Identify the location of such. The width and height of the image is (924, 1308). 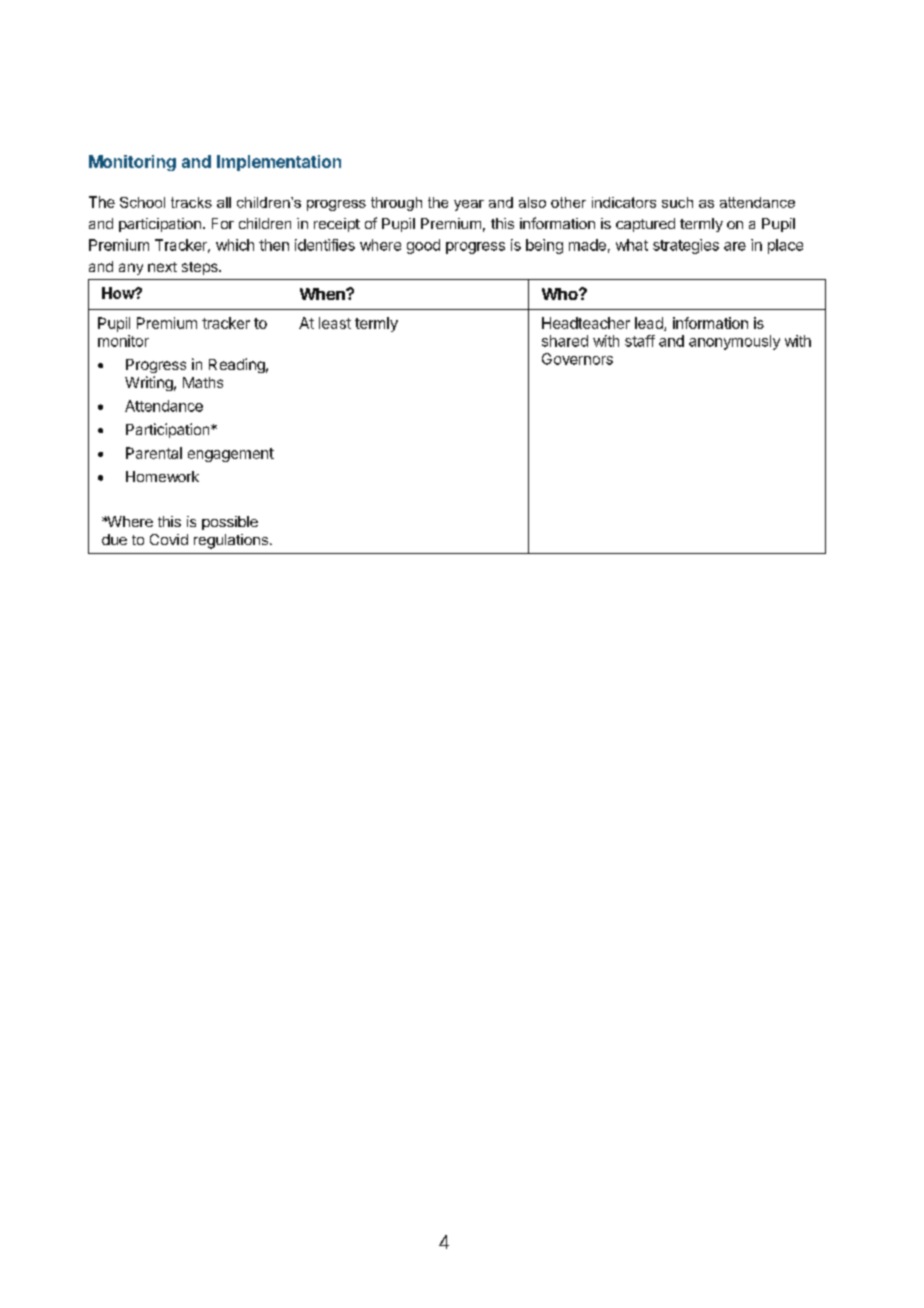
(677, 202).
